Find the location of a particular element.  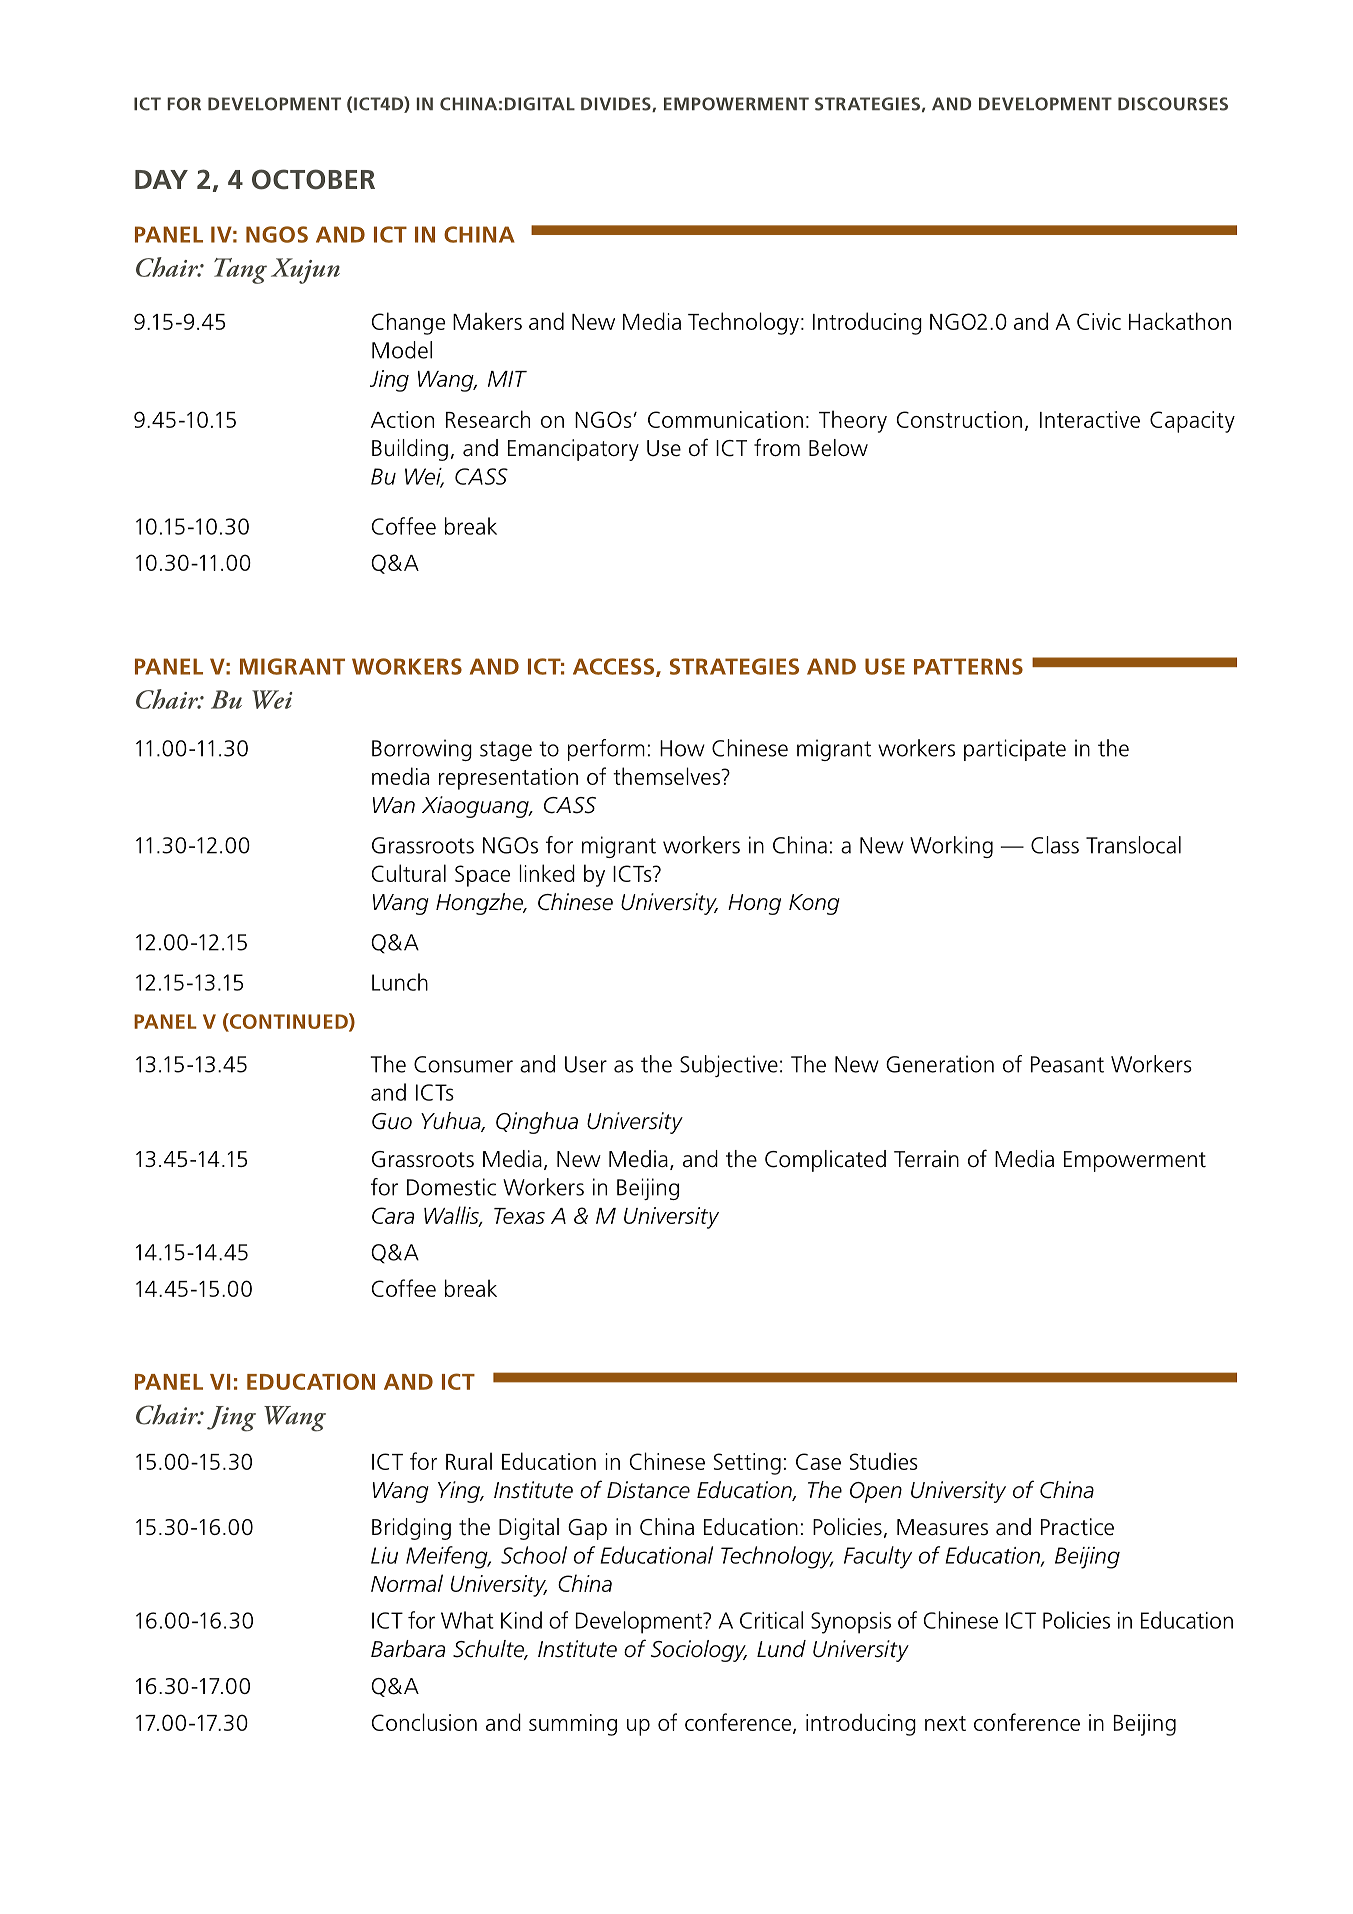

Barbara is located at coordinates (408, 1649).
